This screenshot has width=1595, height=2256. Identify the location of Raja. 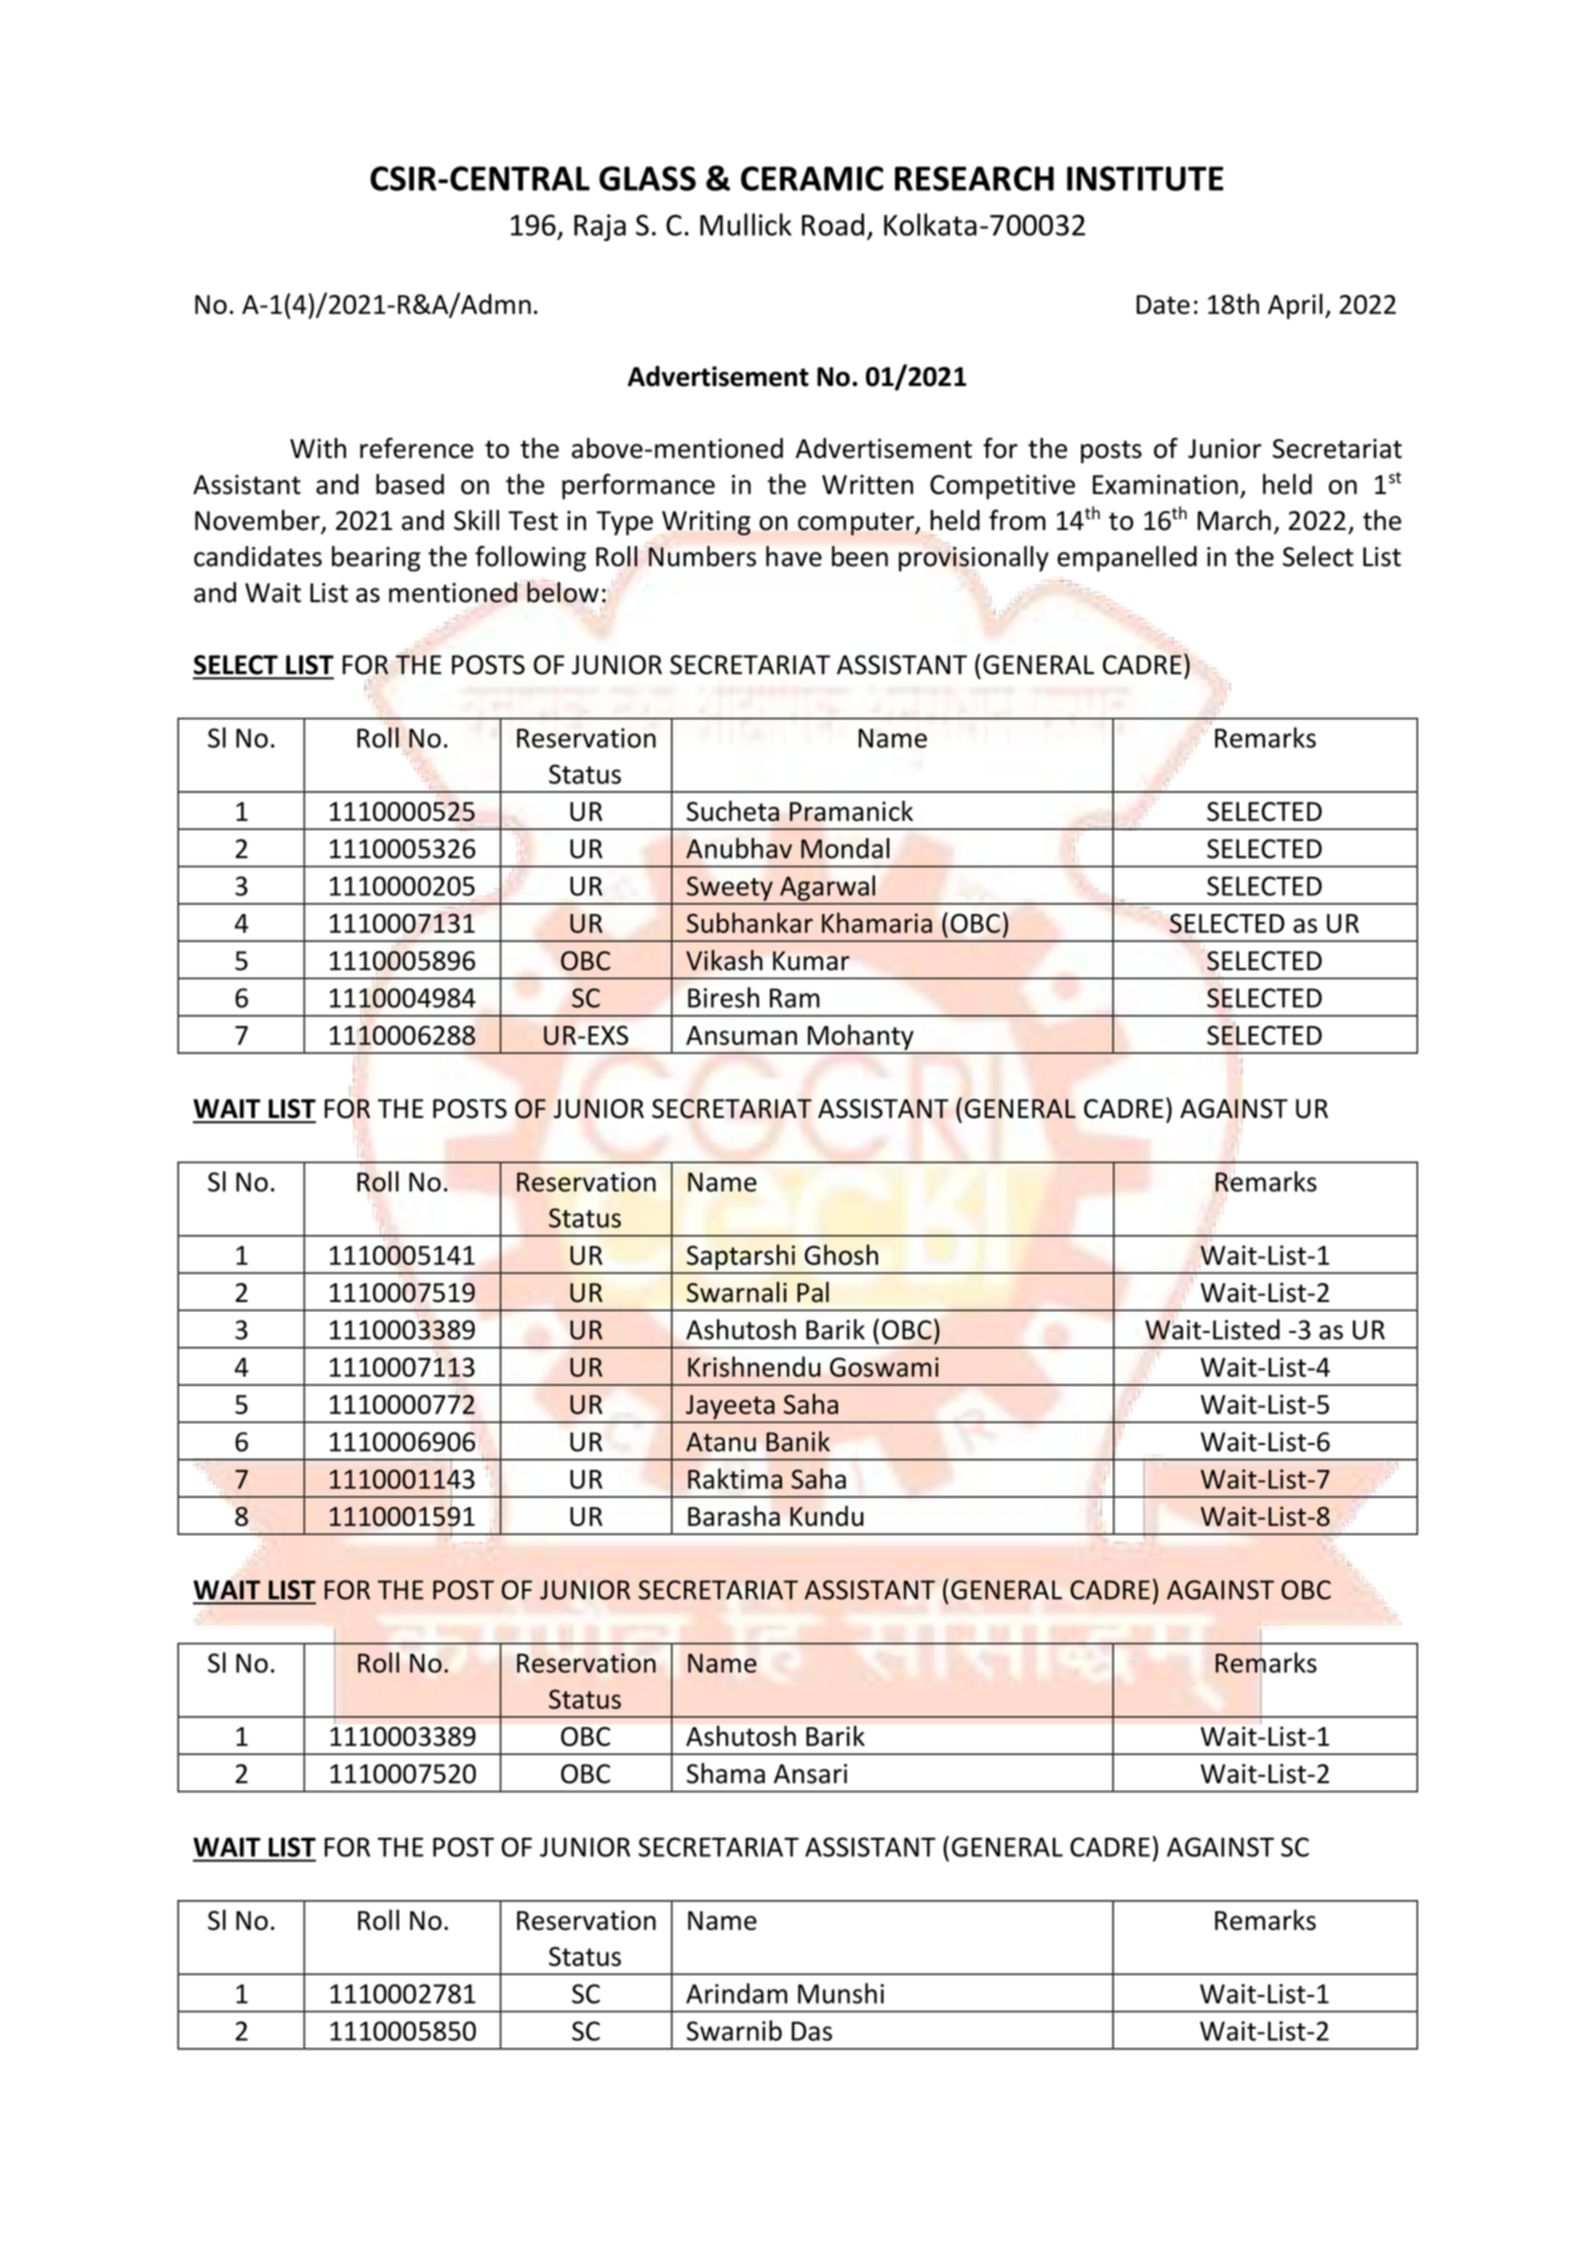
(600, 227).
